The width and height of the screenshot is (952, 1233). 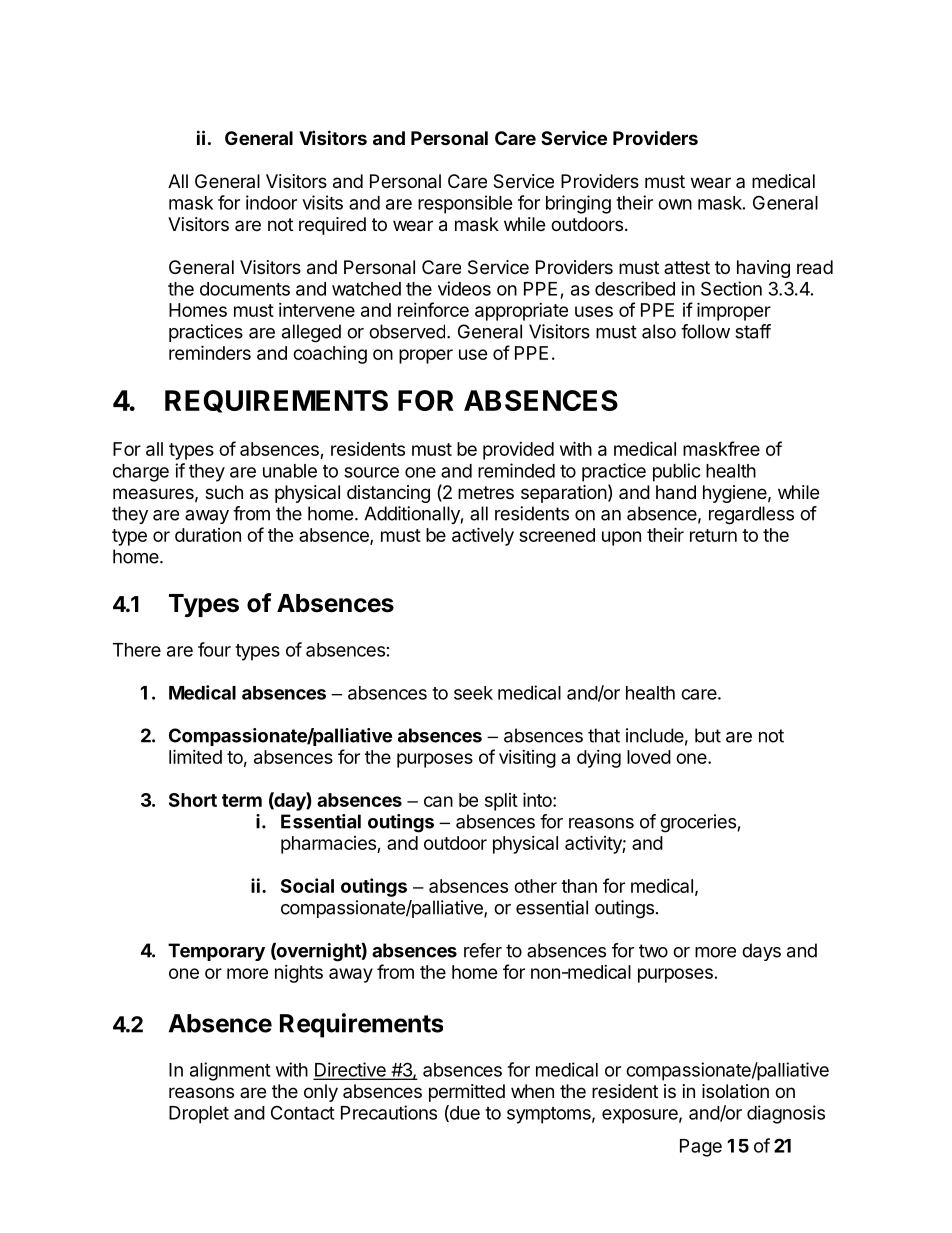 What do you see at coordinates (763, 269) in the screenshot?
I see `having` at bounding box center [763, 269].
